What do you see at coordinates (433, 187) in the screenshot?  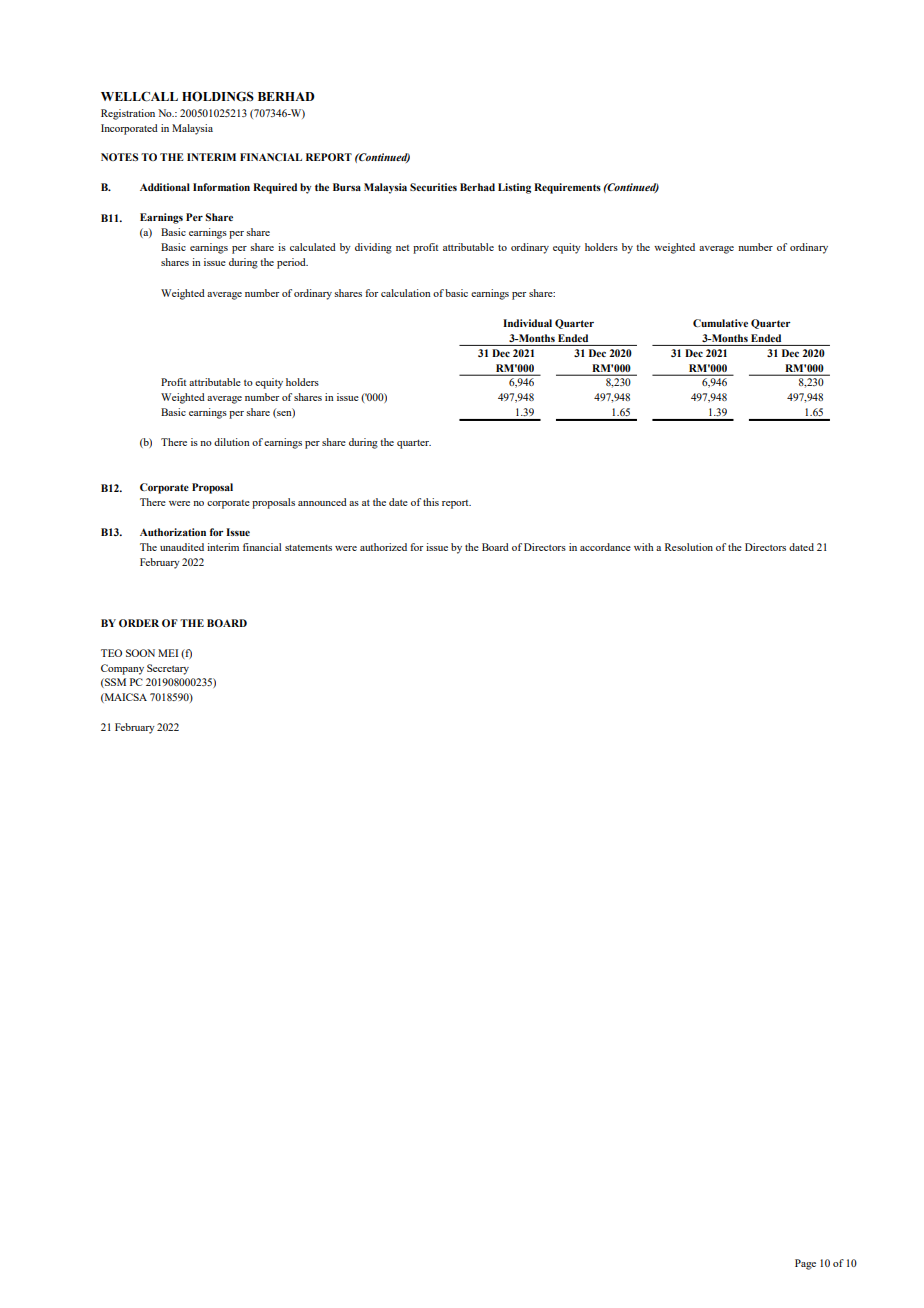 I see `Securities` at bounding box center [433, 187].
